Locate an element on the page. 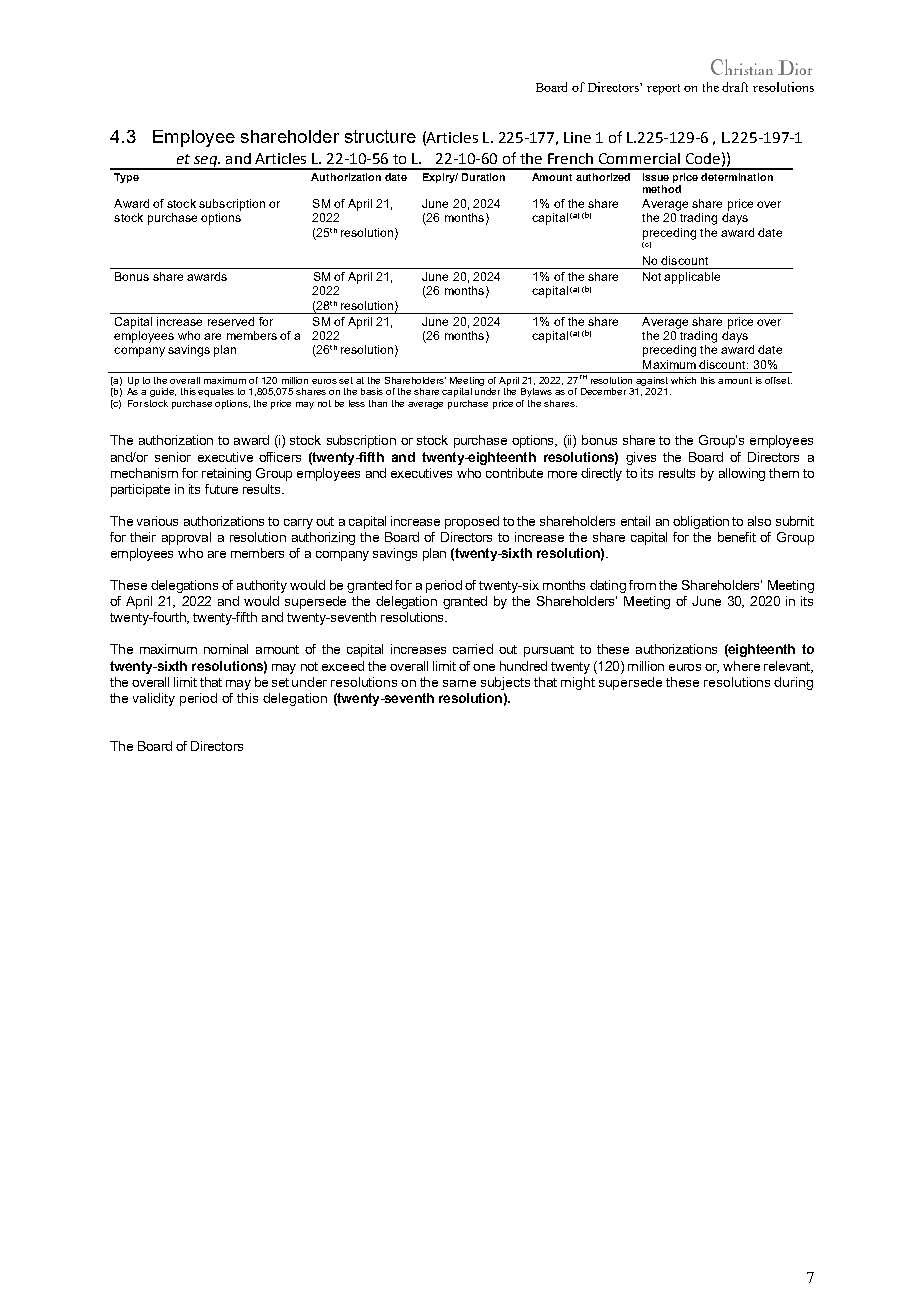  benefit is located at coordinates (737, 537).
